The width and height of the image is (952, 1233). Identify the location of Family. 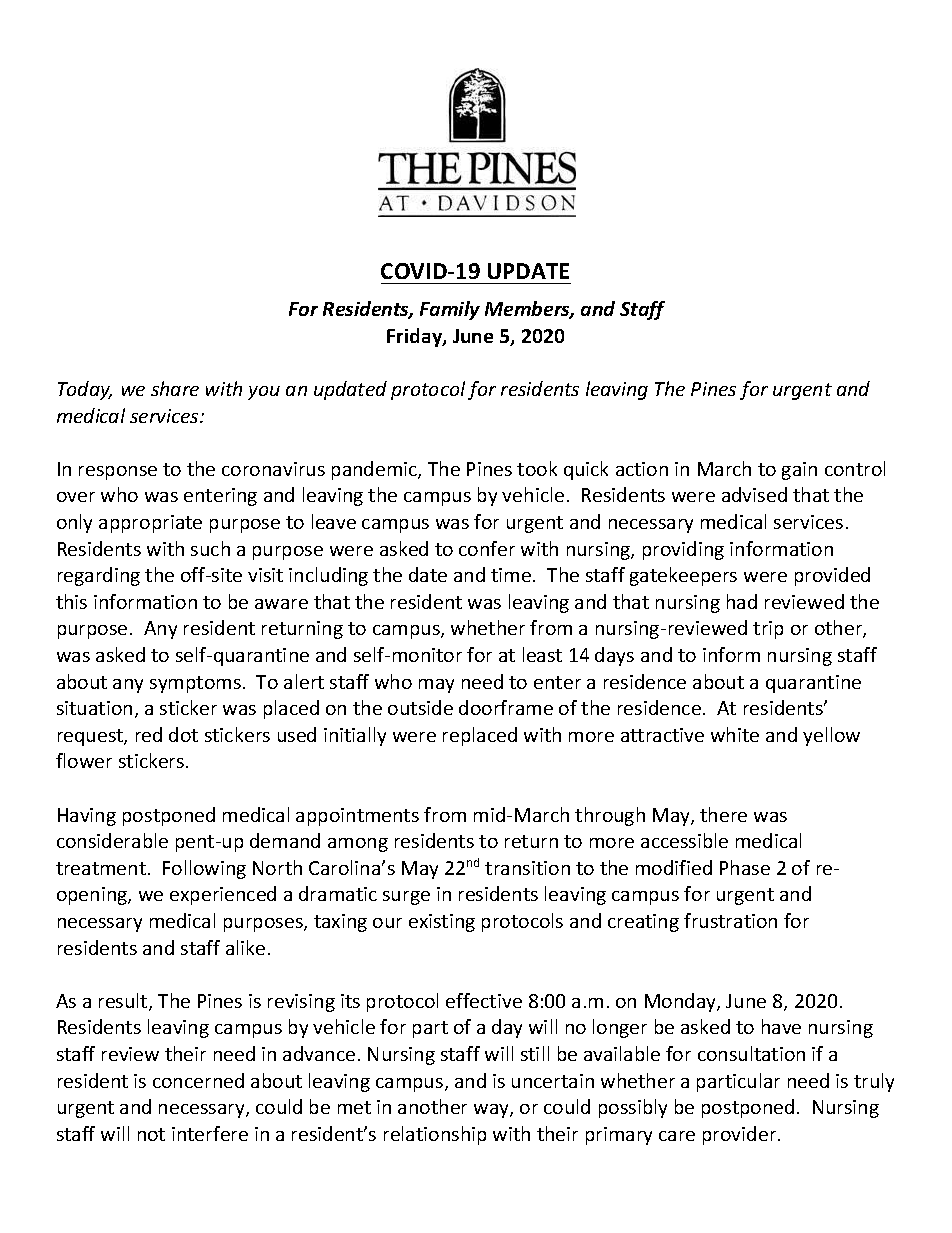
(450, 310).
